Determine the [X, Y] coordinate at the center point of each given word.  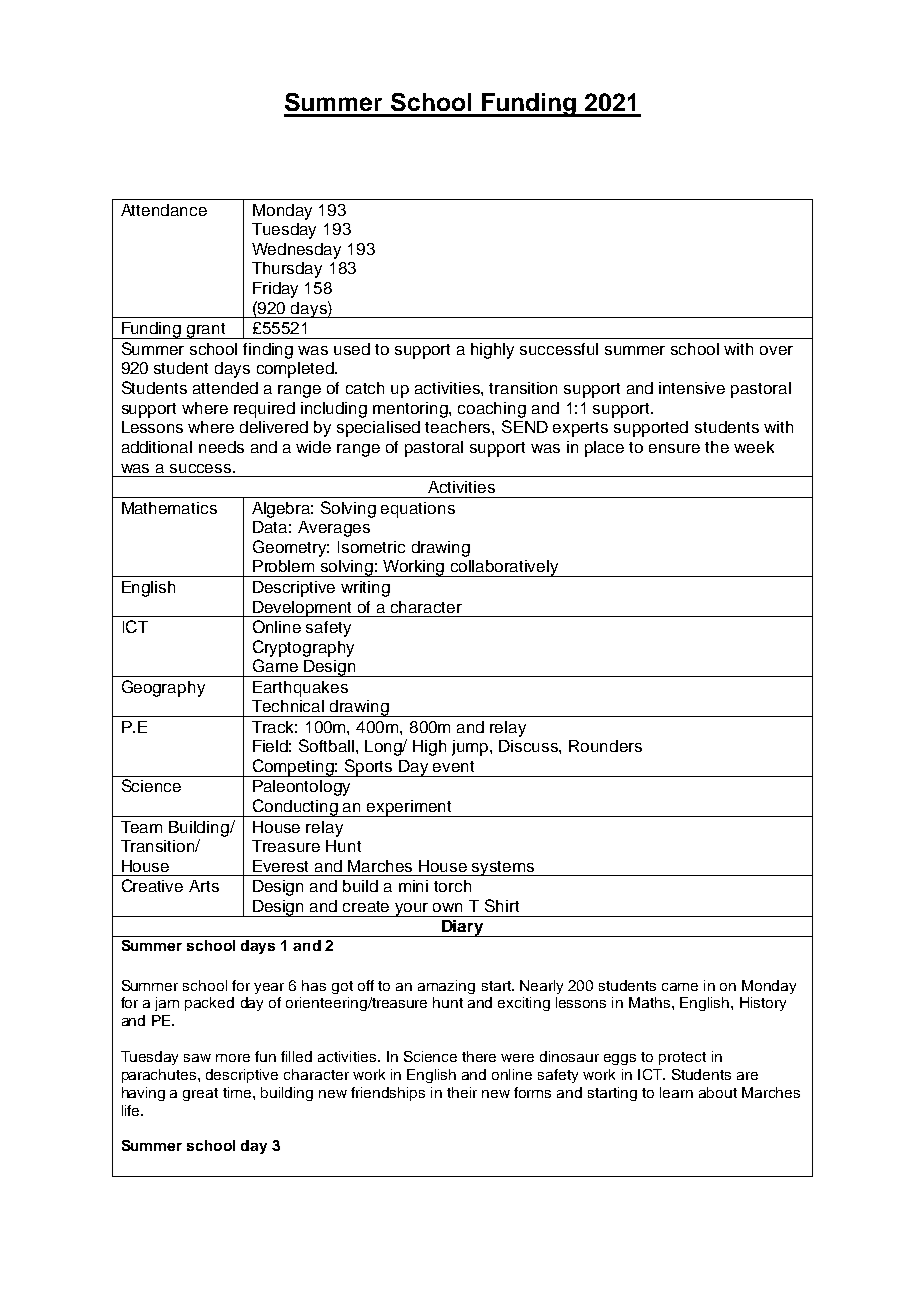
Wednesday [296, 251]
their [462, 1092]
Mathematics [169, 508]
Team [141, 827]
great [200, 1094]
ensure [674, 448]
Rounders [605, 746]
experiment [410, 808]
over [776, 350]
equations [418, 510]
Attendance [164, 210]
